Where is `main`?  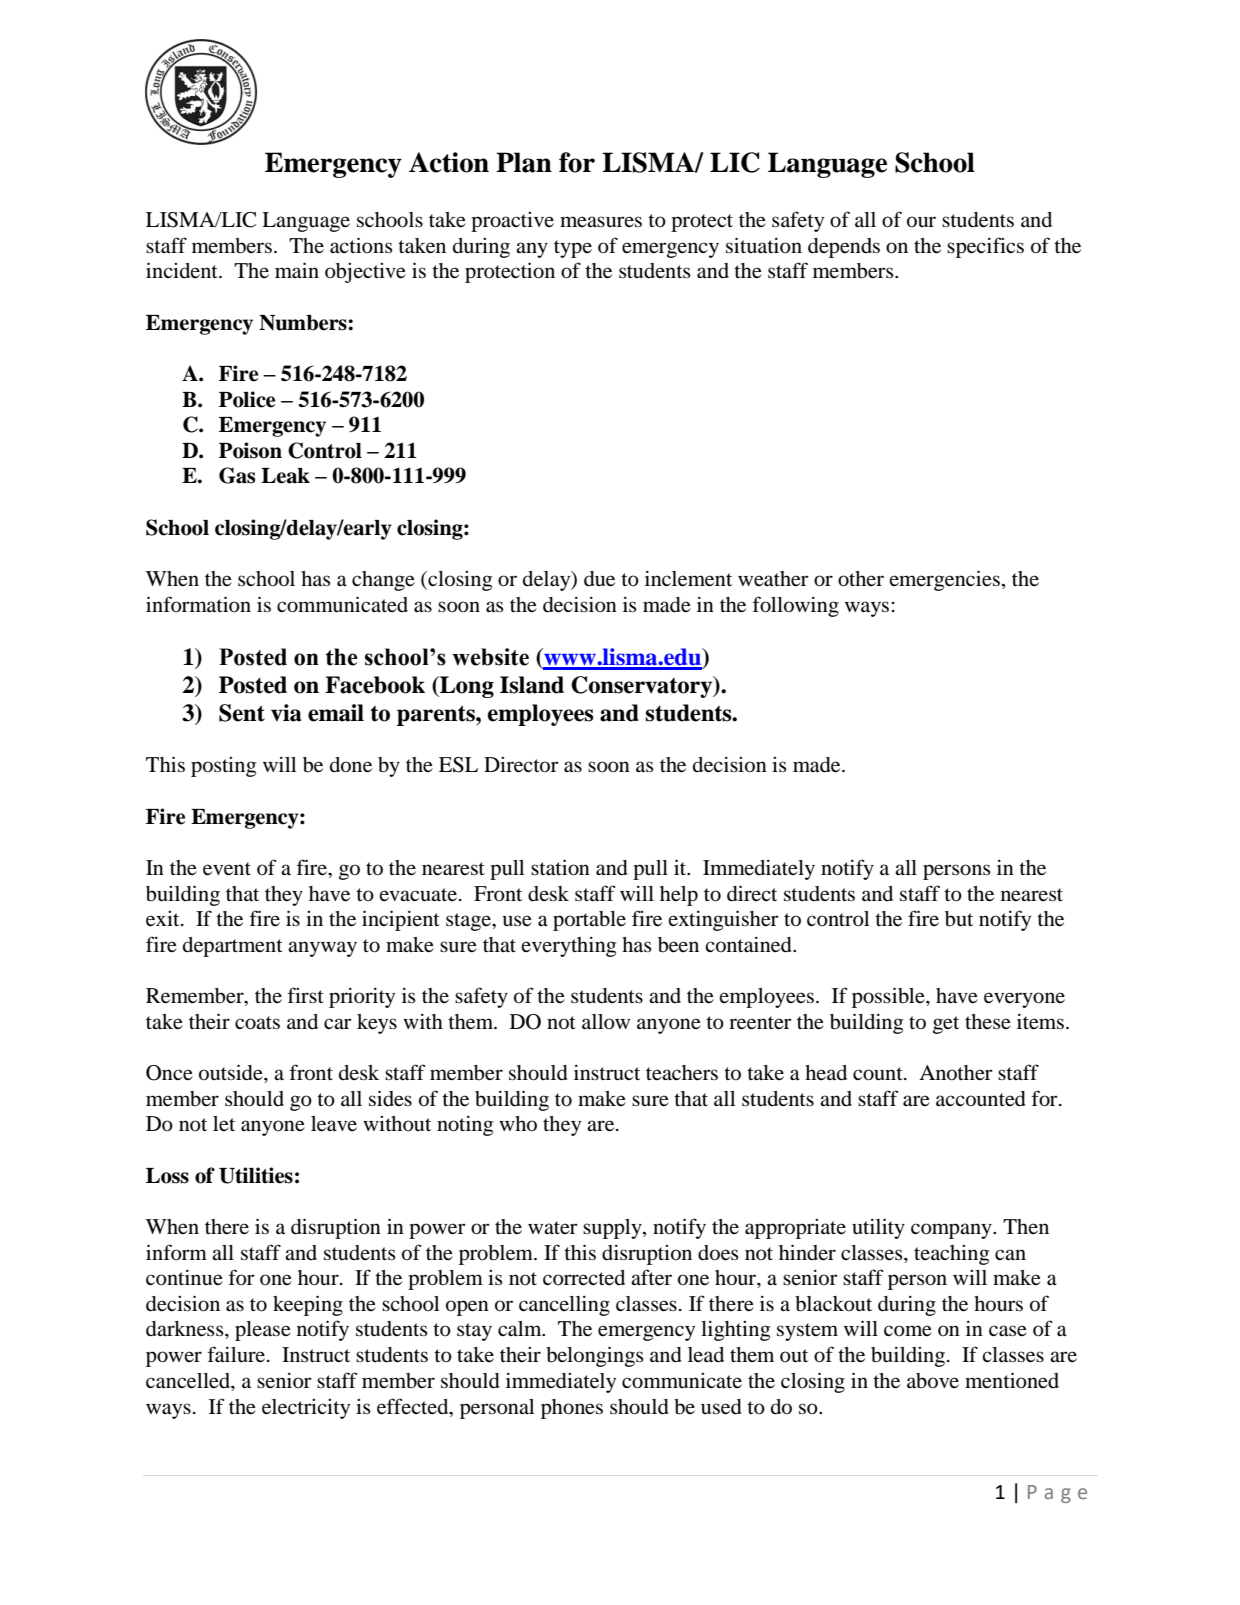
main is located at coordinates (297, 270).
